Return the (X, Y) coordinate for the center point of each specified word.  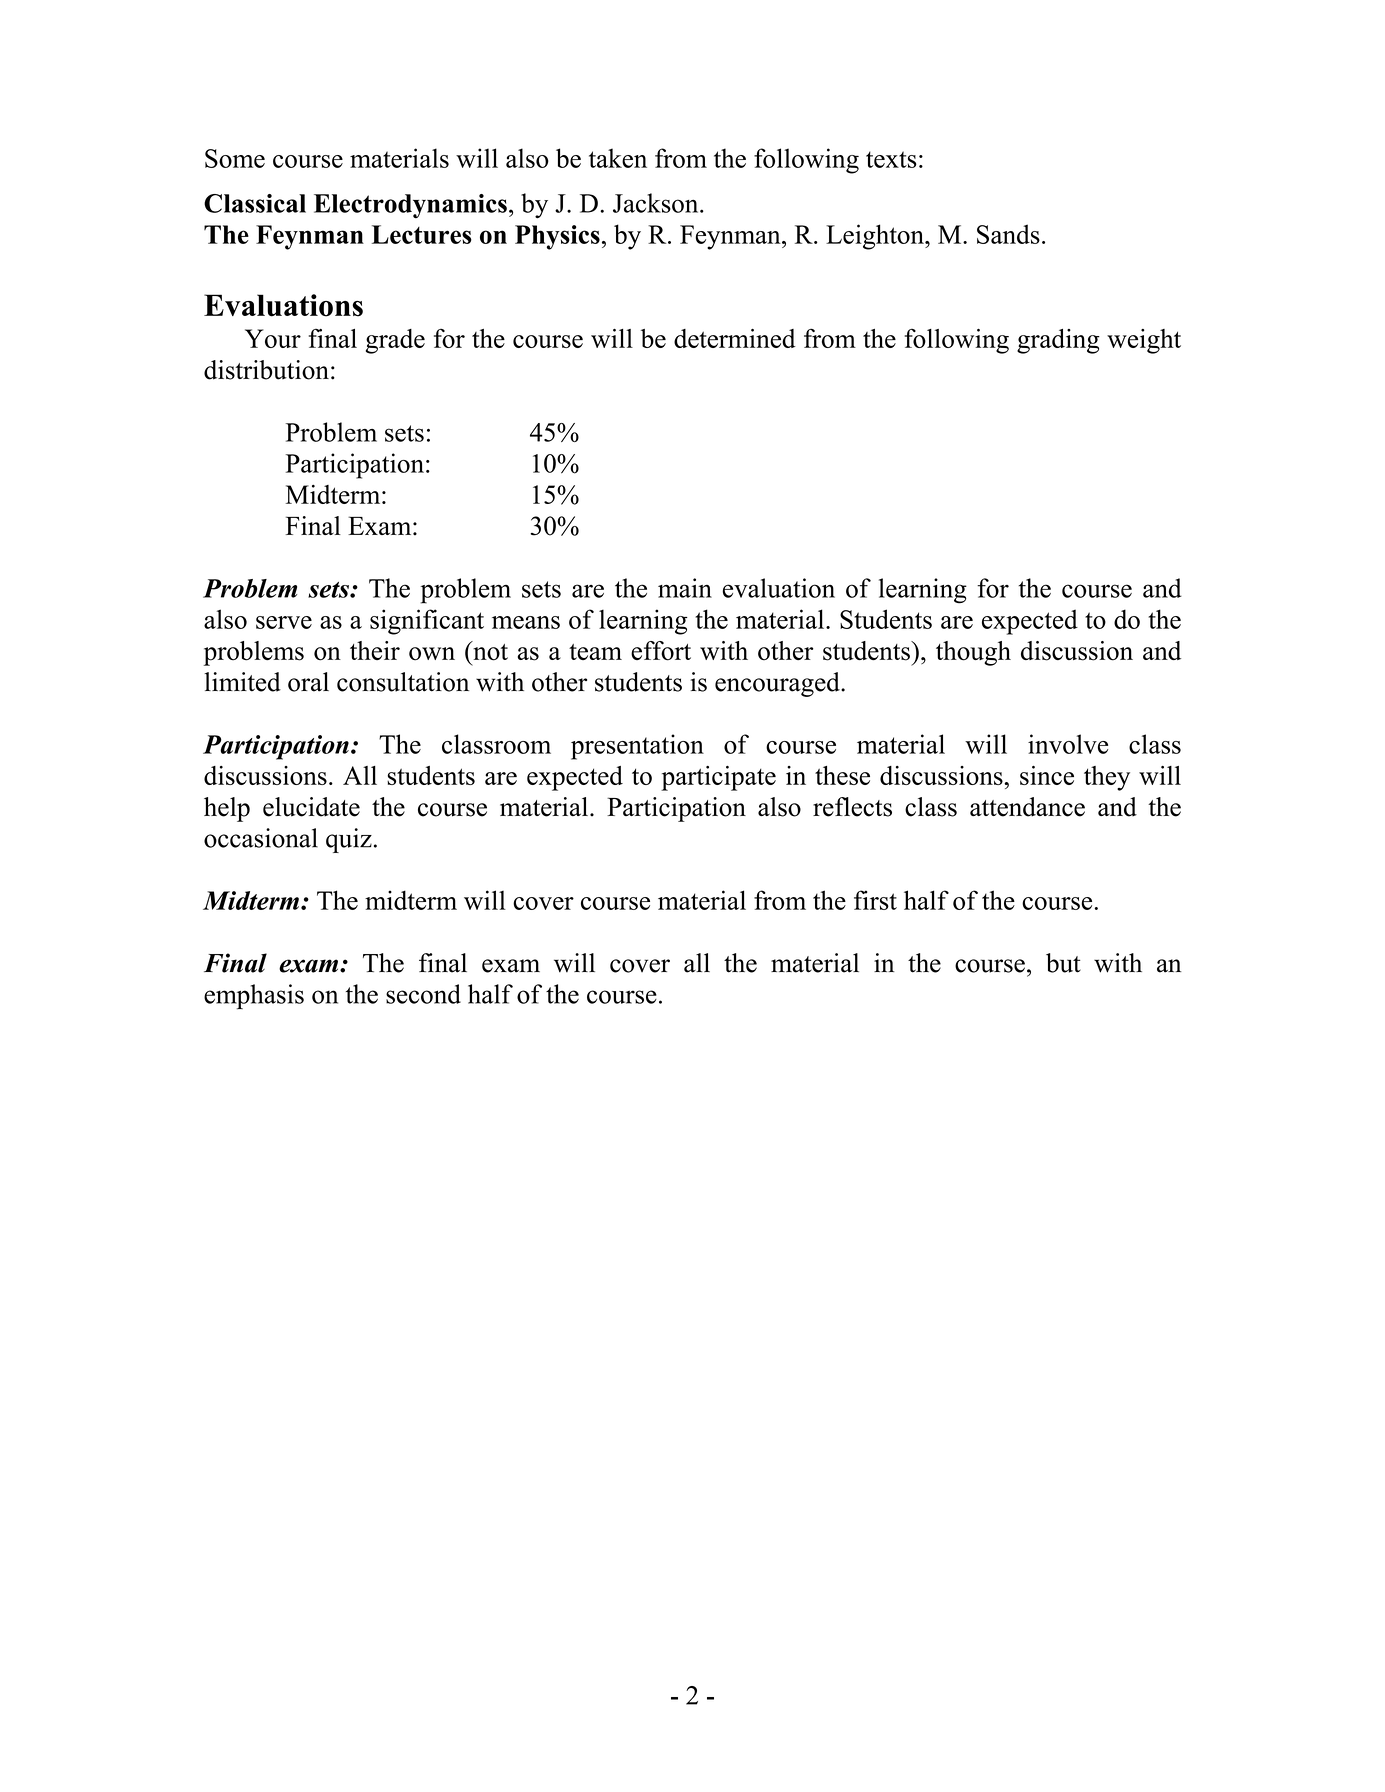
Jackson (657, 203)
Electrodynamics (410, 206)
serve (284, 622)
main (685, 588)
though (973, 653)
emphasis (254, 996)
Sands (1008, 234)
